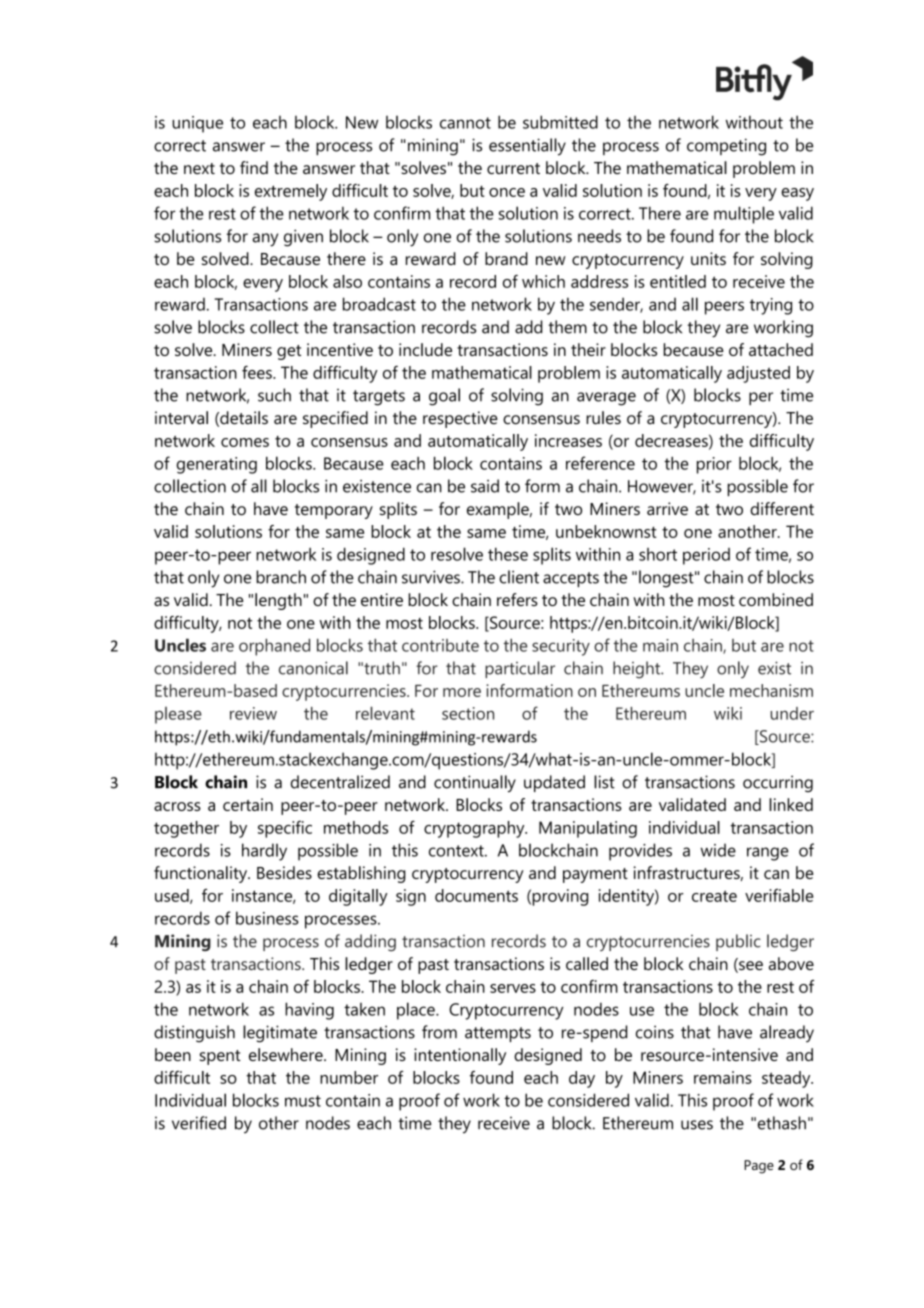 The width and height of the document is (924, 1308). What do you see at coordinates (460, 419) in the document?
I see `respective` at bounding box center [460, 419].
